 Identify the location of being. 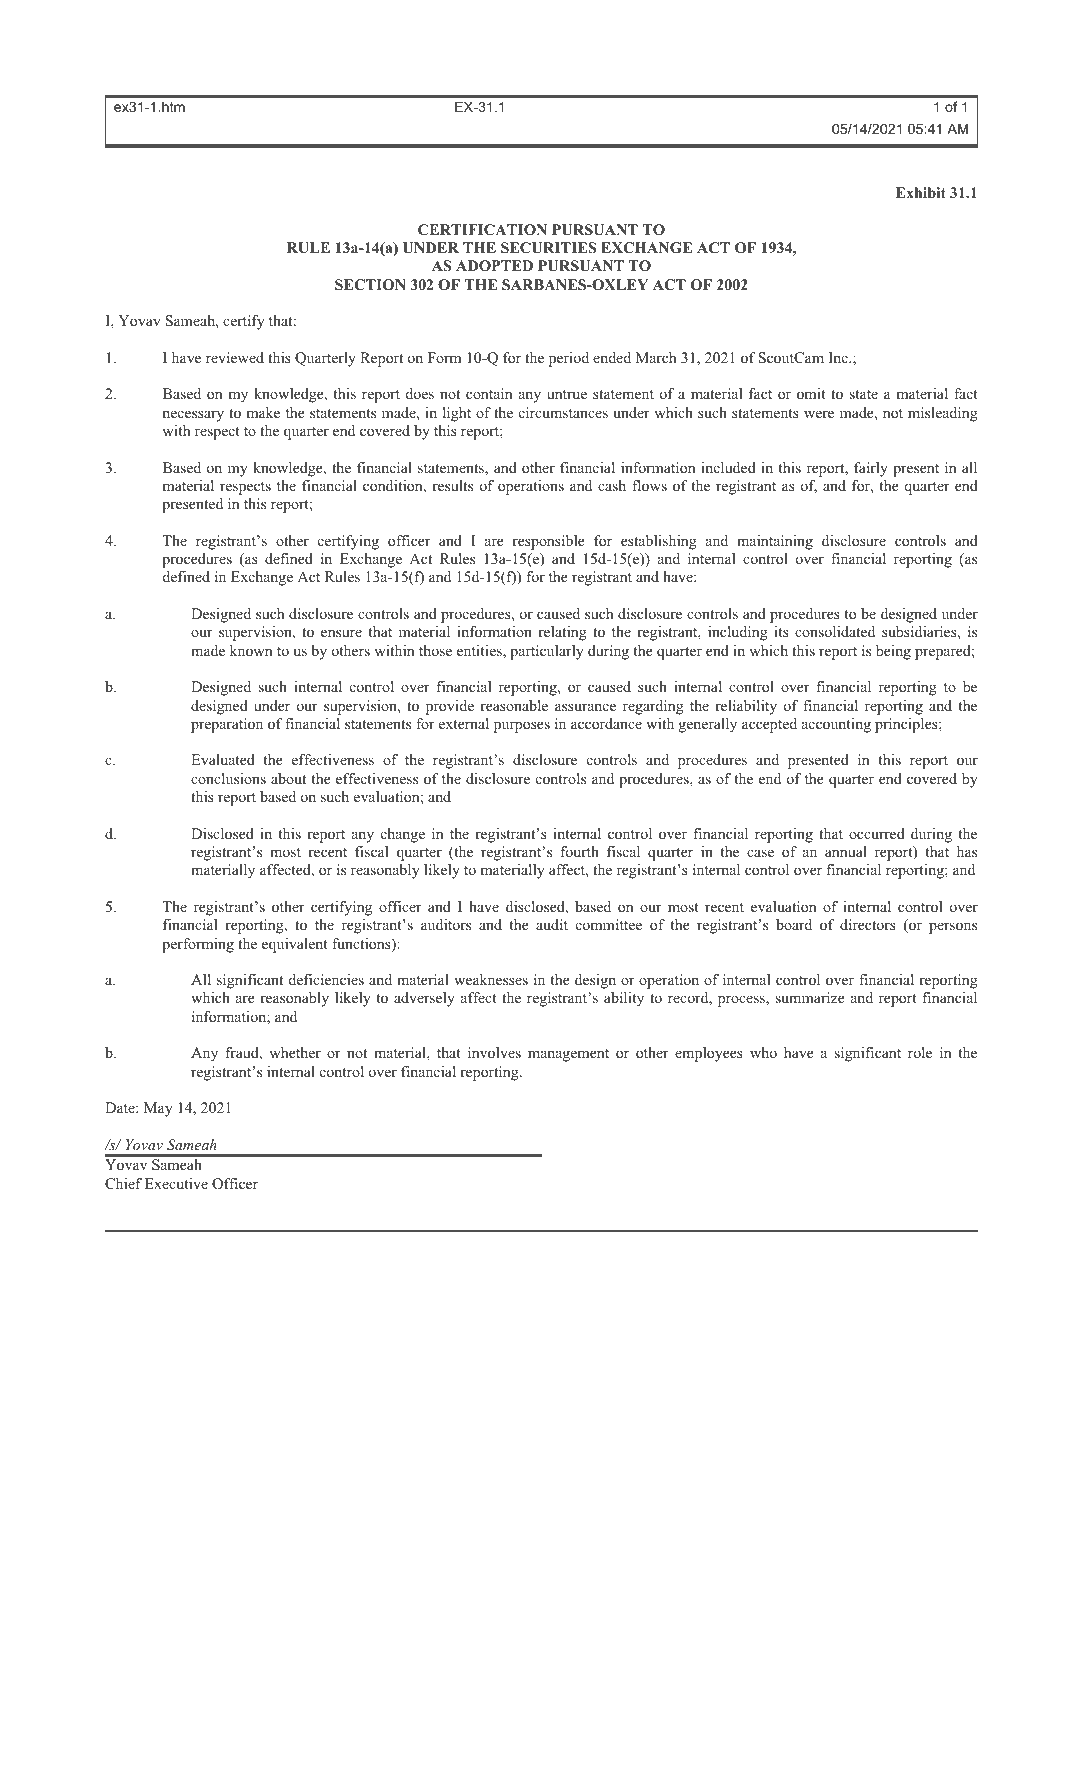
(893, 652).
